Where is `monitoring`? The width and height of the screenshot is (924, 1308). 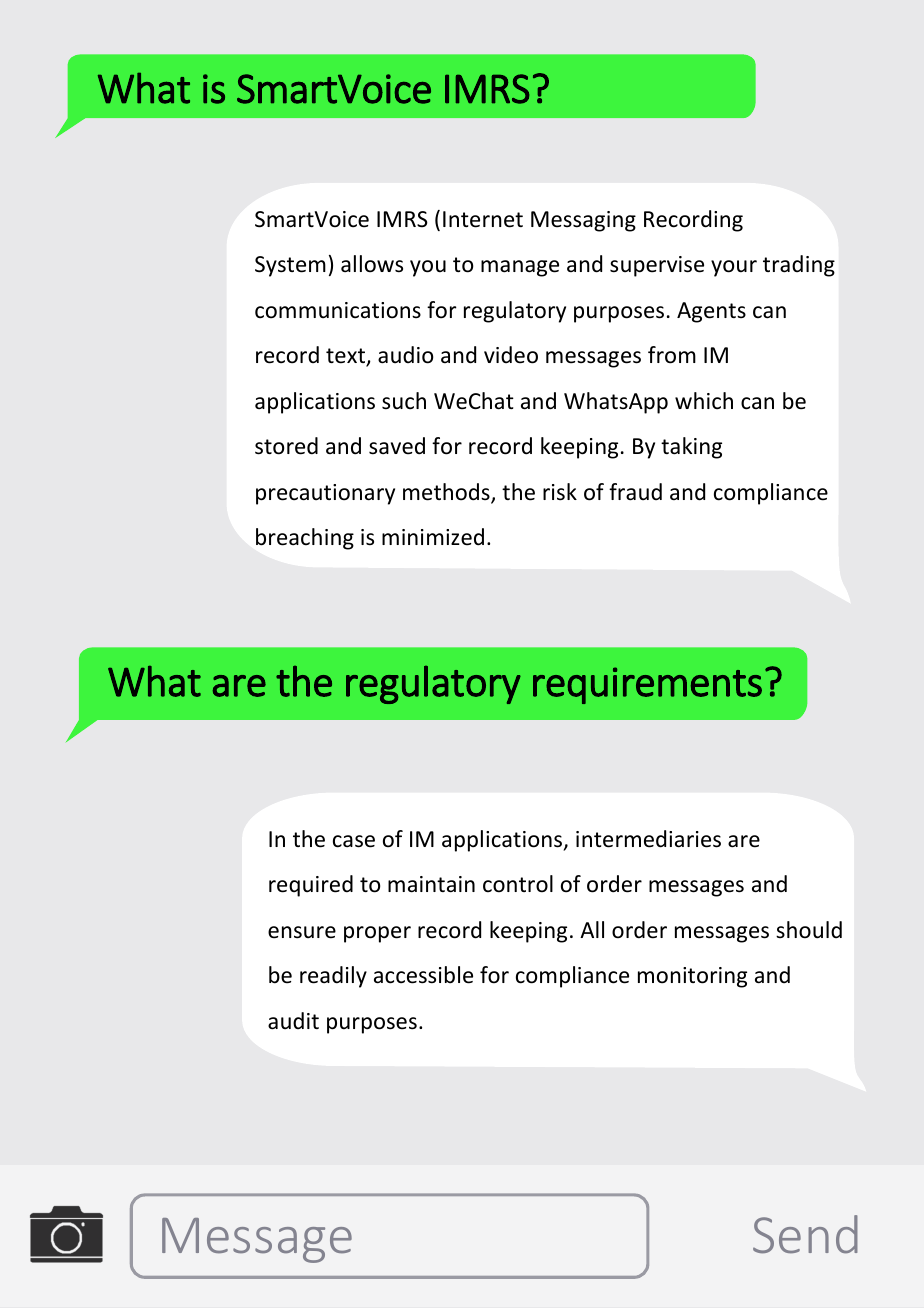
monitoring is located at coordinates (692, 977).
